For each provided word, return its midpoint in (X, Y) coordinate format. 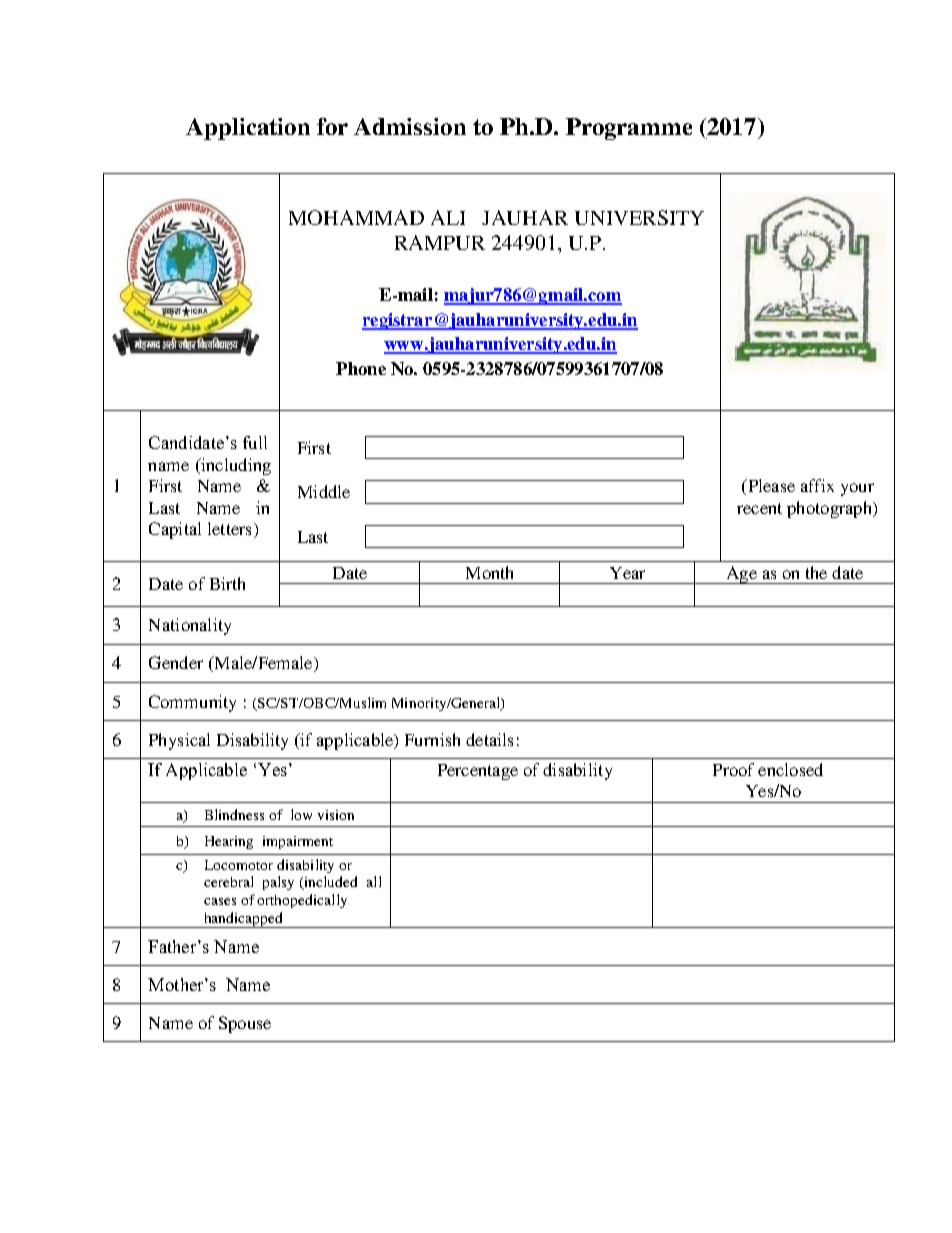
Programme (629, 129)
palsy (278, 883)
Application (248, 129)
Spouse (245, 1024)
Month (489, 572)
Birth (227, 583)
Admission (410, 126)
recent (759, 508)
